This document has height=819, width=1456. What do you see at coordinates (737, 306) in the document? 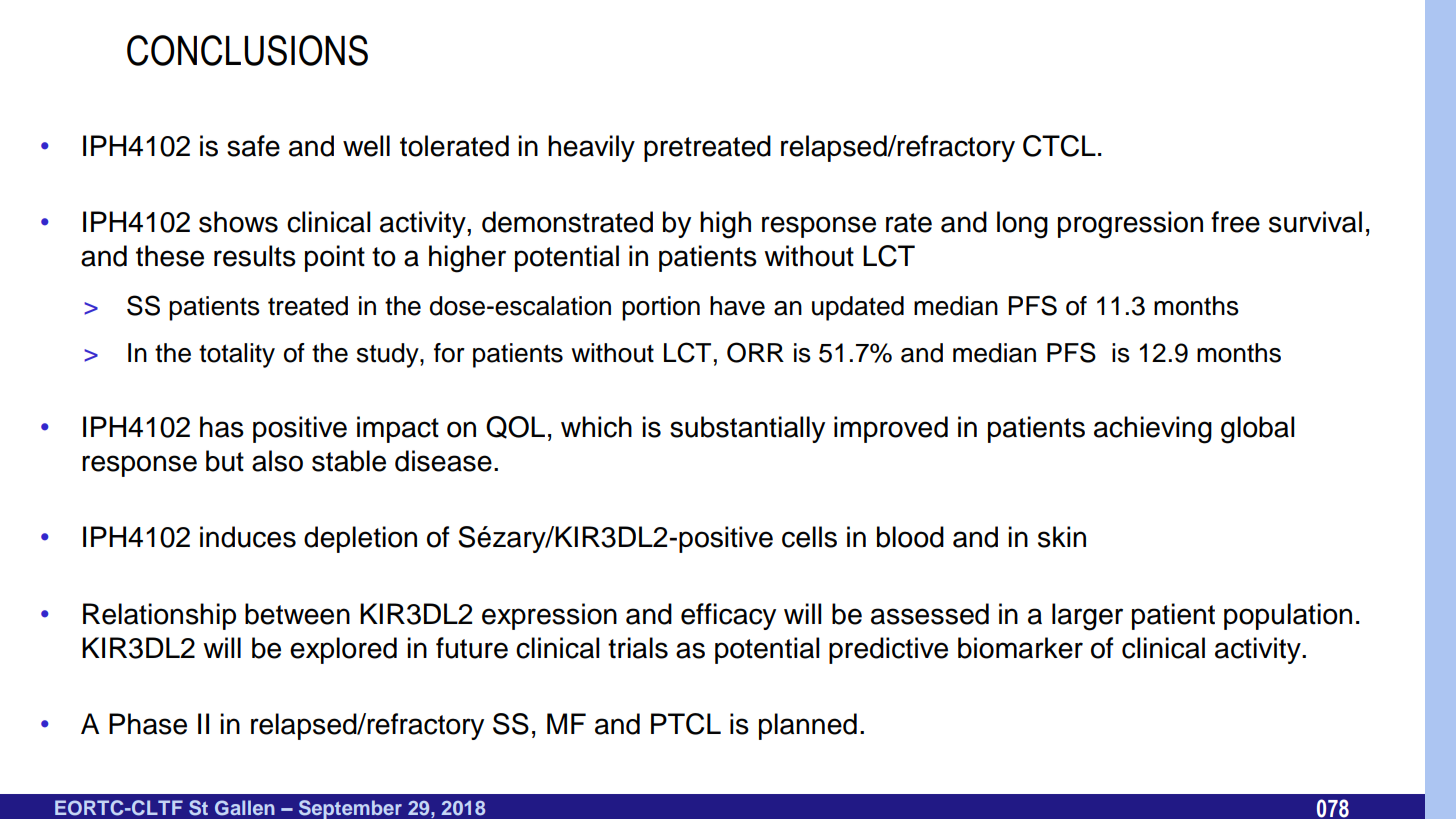
I see `have` at bounding box center [737, 306].
